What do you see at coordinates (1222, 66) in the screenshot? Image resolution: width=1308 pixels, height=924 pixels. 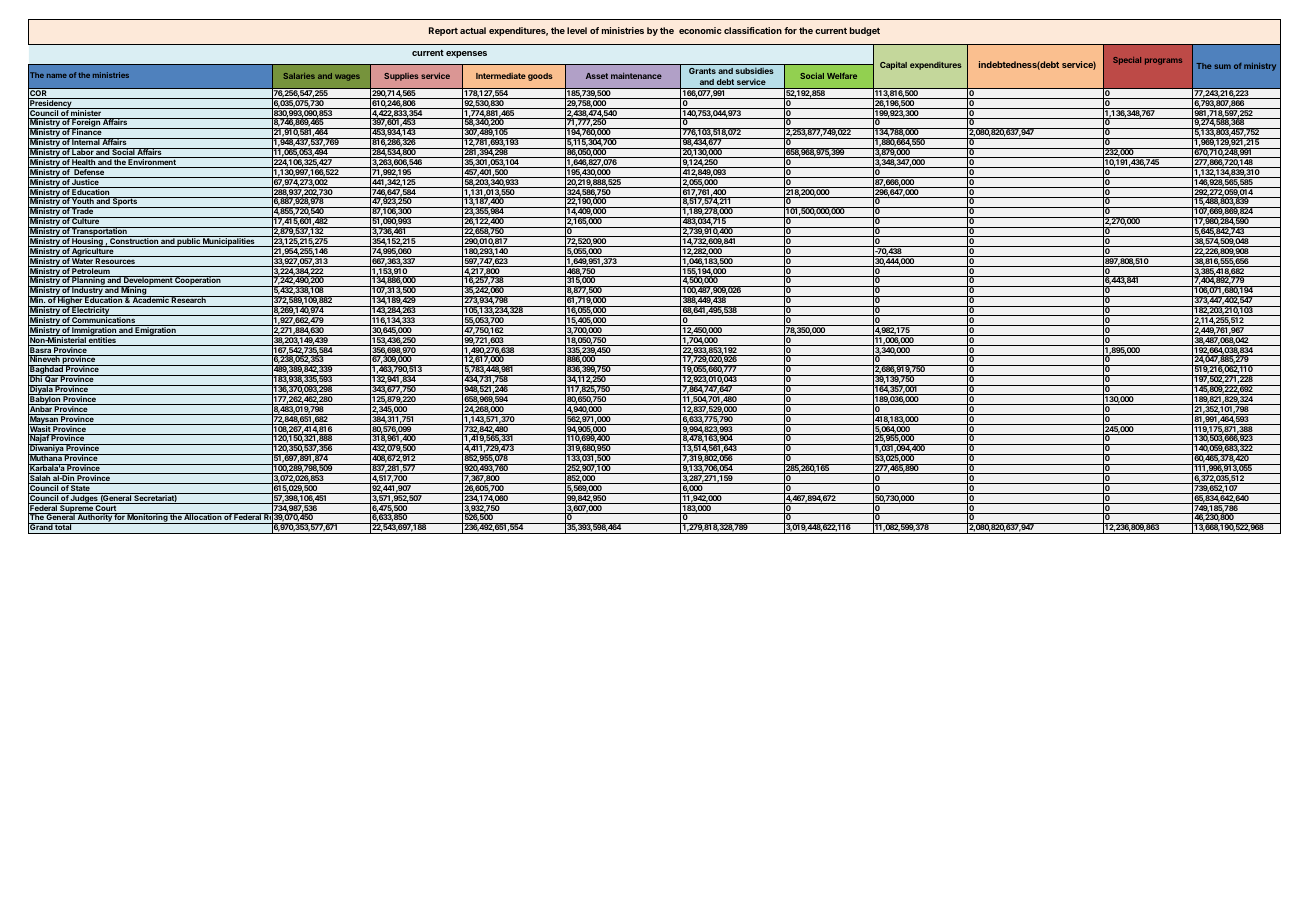 I see `sum` at bounding box center [1222, 66].
